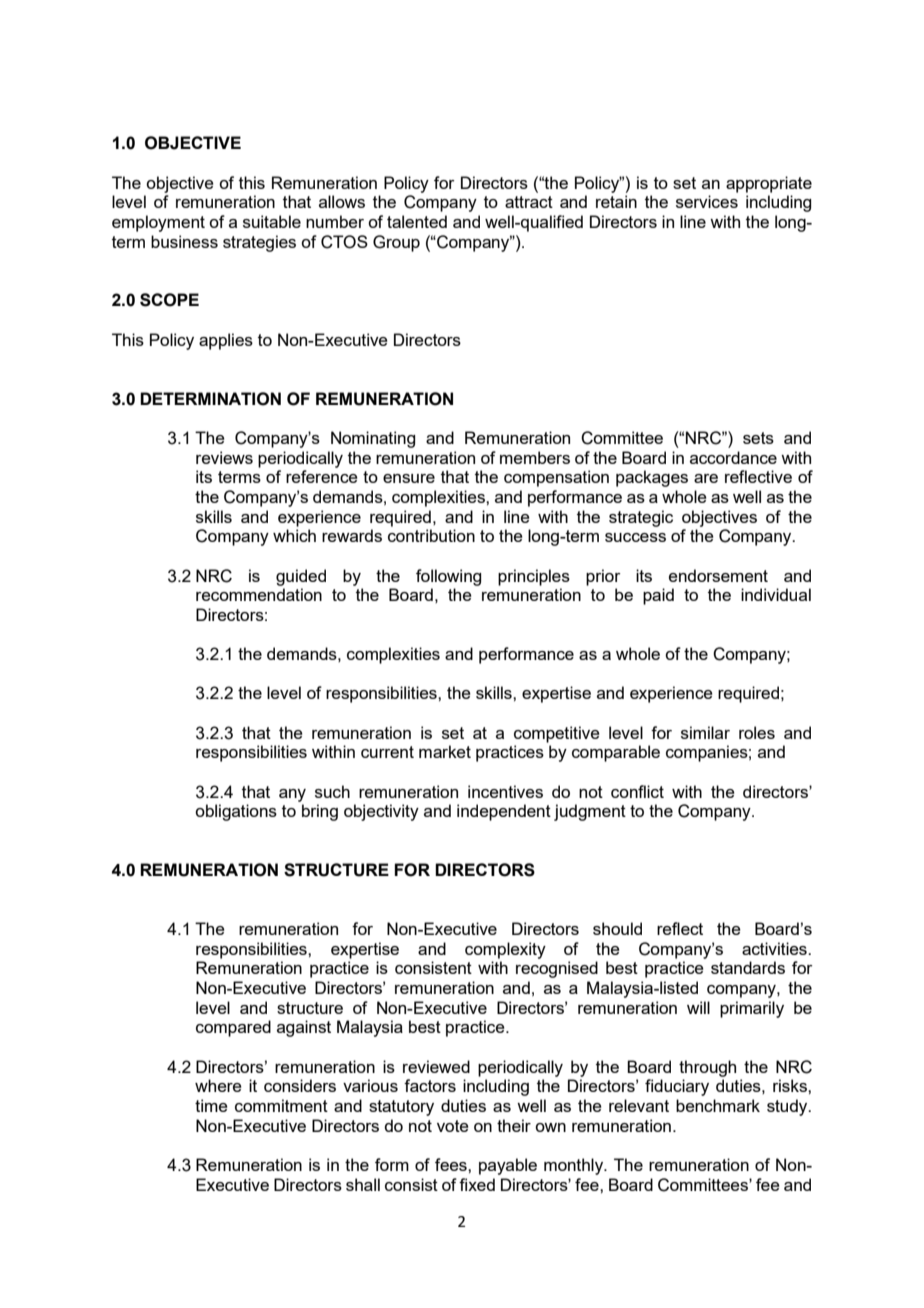 Image resolution: width=924 pixels, height=1308 pixels. I want to click on similar, so click(705, 732).
